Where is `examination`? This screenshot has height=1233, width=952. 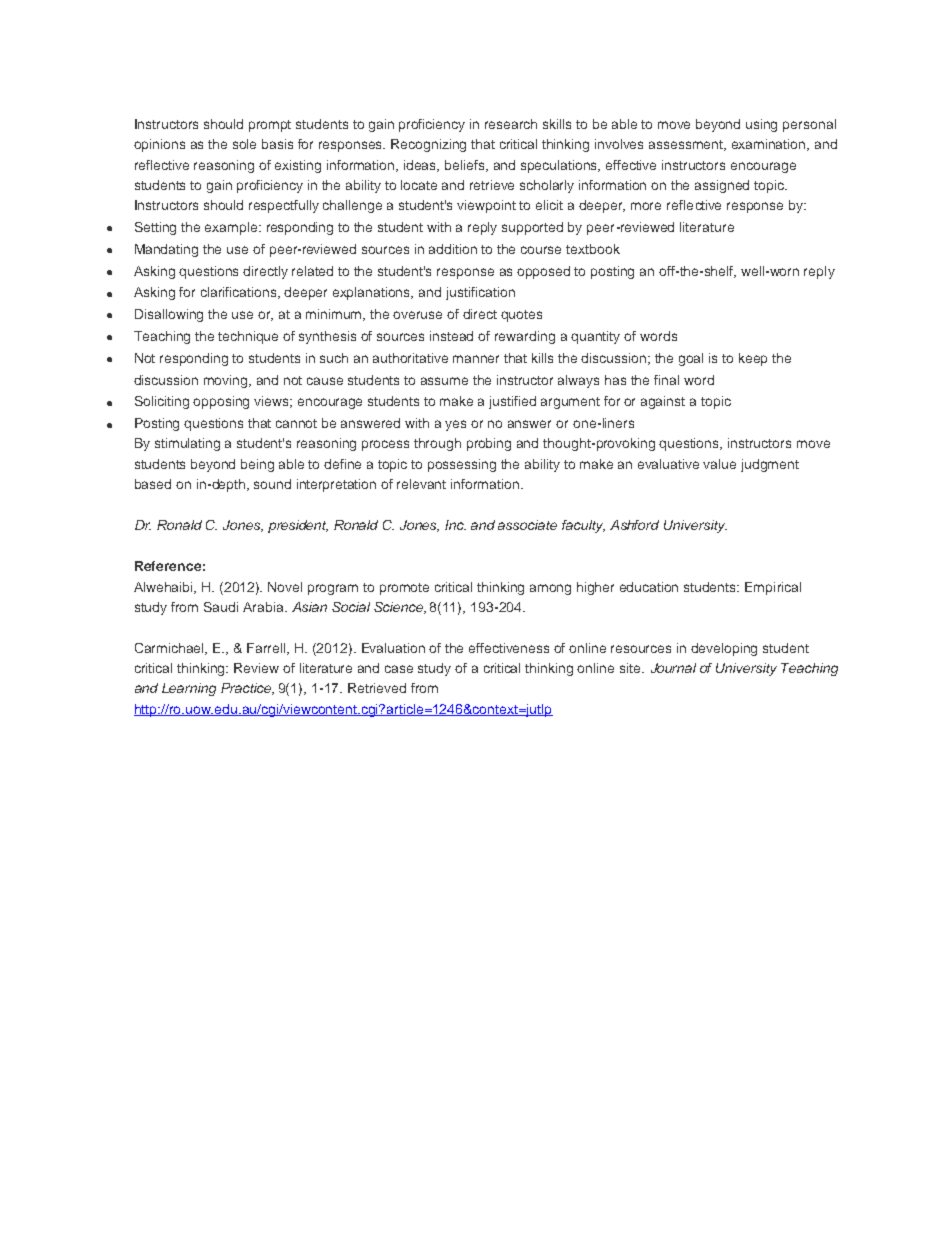
examination is located at coordinates (770, 145).
